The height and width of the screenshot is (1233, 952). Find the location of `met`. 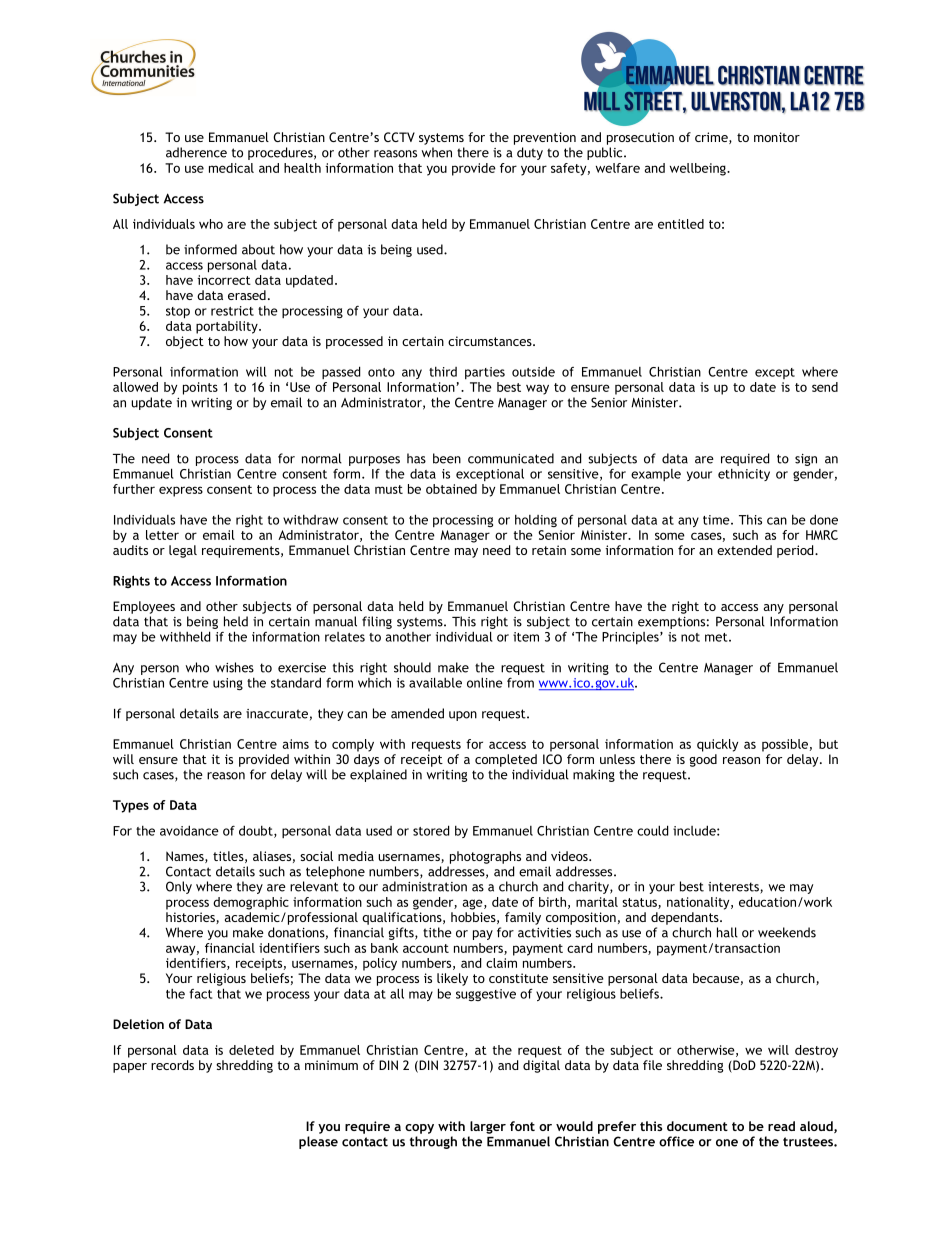

met is located at coordinates (717, 637).
